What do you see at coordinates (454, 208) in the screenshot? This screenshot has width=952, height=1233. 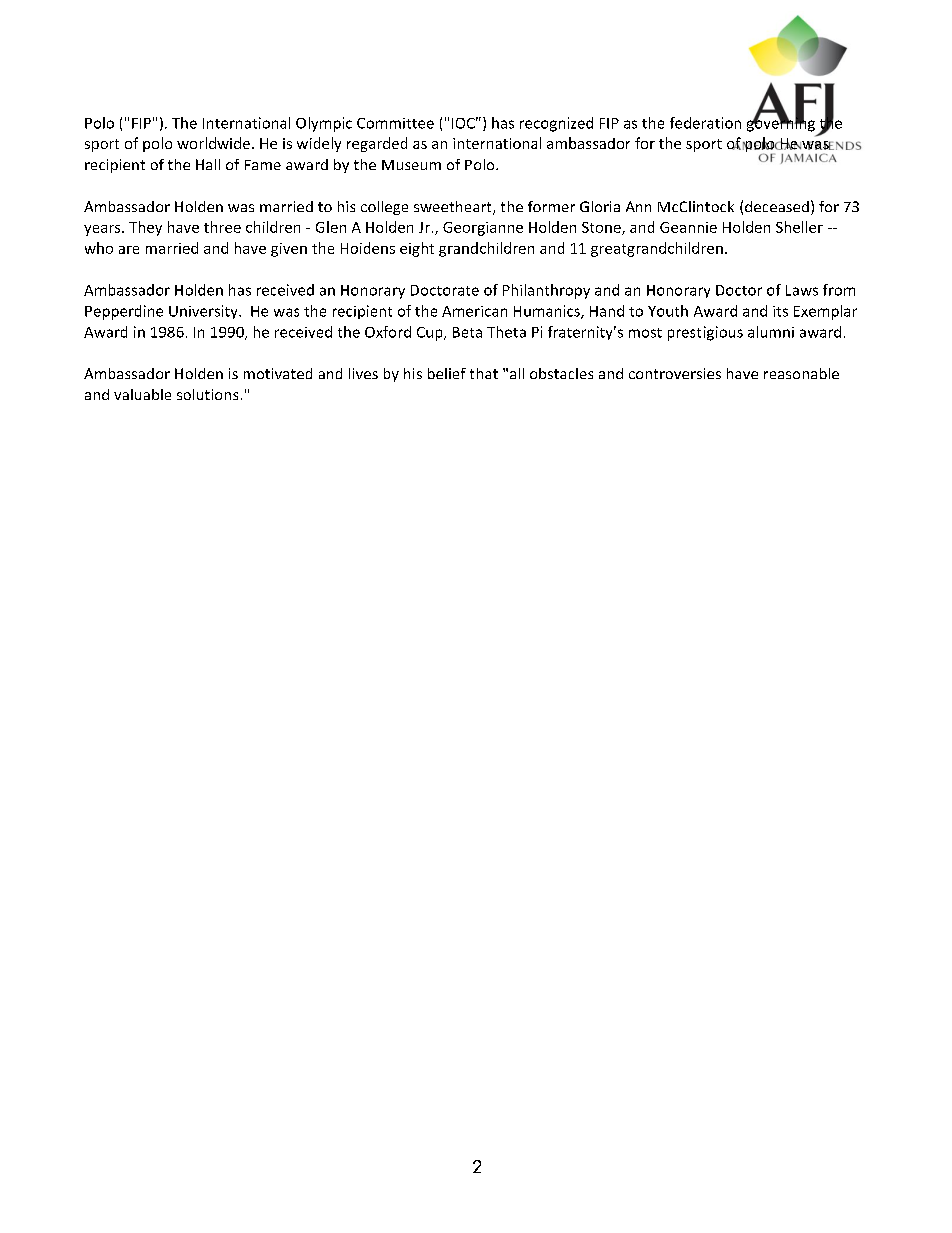 I see `sweetheart` at bounding box center [454, 208].
